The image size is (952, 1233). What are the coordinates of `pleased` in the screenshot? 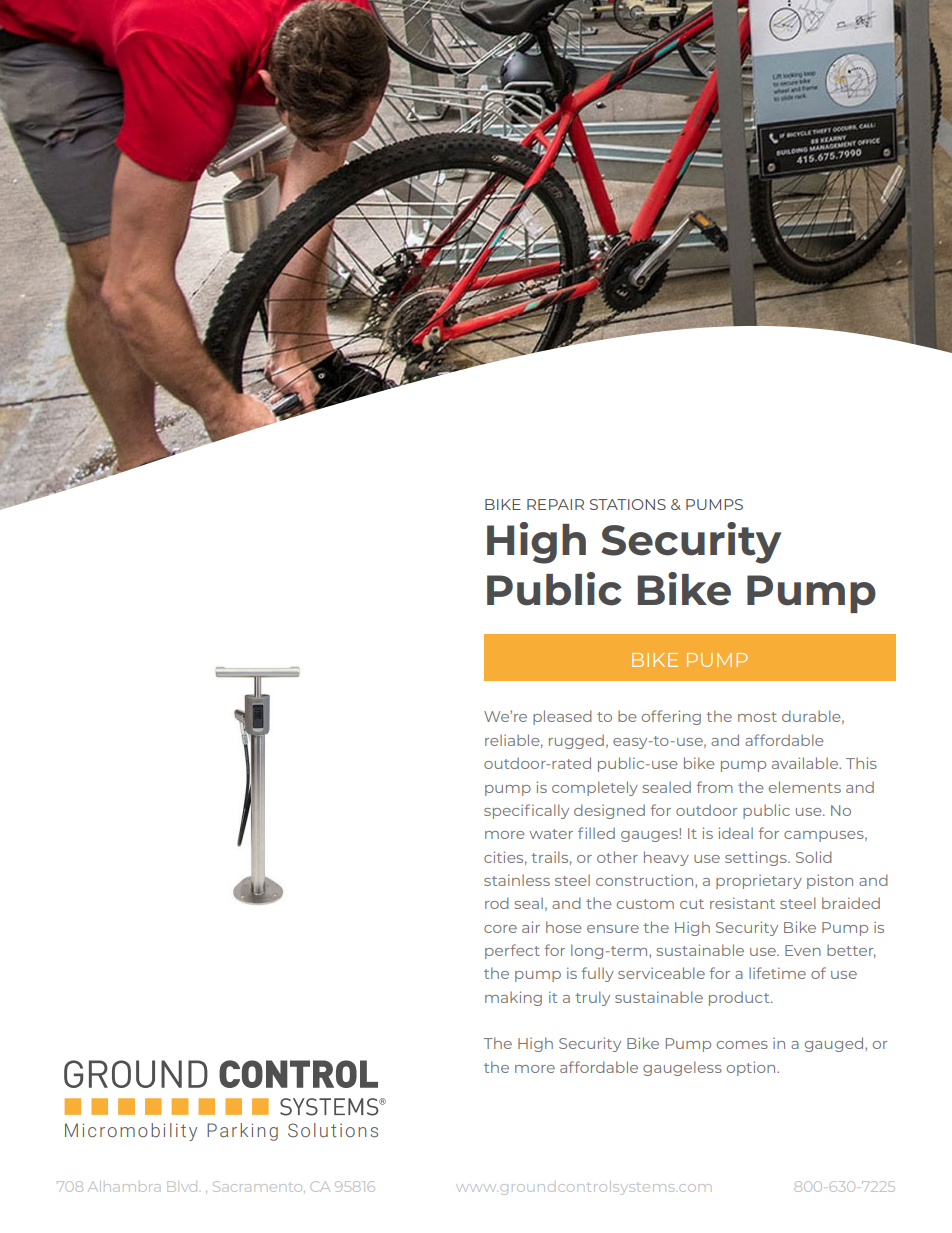 It's located at (562, 717).
